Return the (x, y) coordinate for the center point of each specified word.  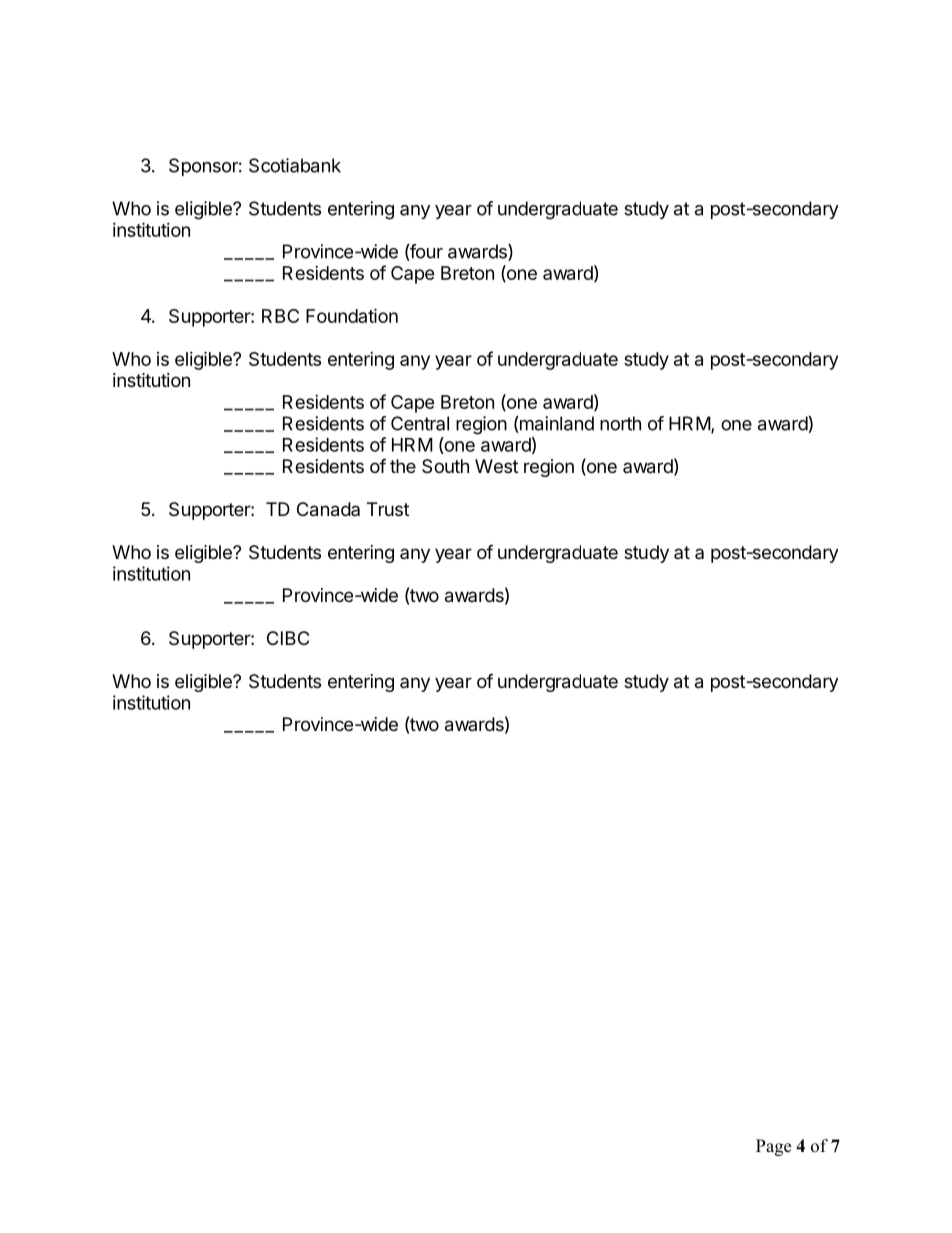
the (403, 466)
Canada (328, 509)
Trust (388, 509)
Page (773, 1147)
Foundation (352, 315)
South (445, 466)
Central (420, 423)
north (620, 423)
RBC (280, 316)
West (496, 466)
